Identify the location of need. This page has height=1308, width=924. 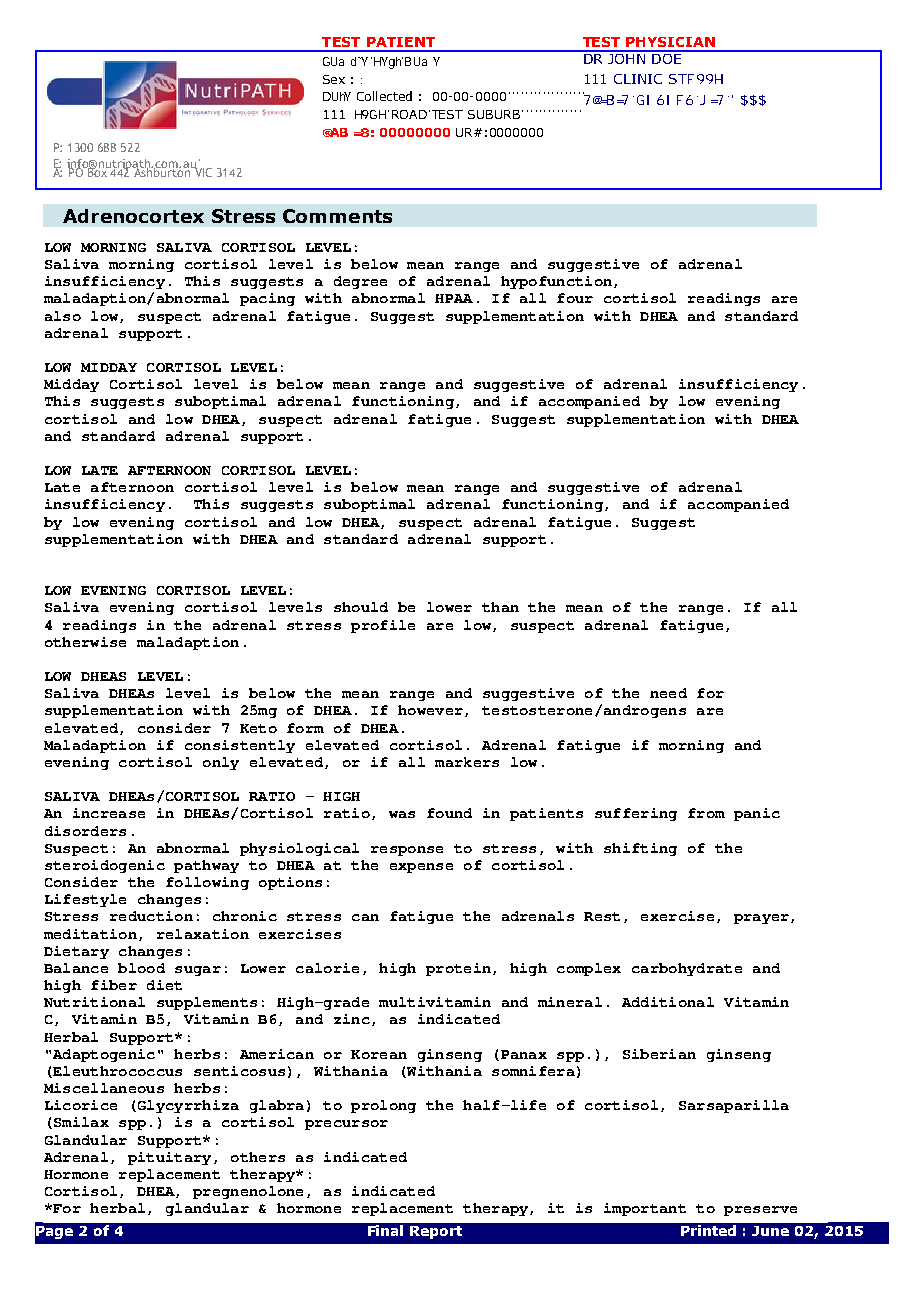
(668, 693).
